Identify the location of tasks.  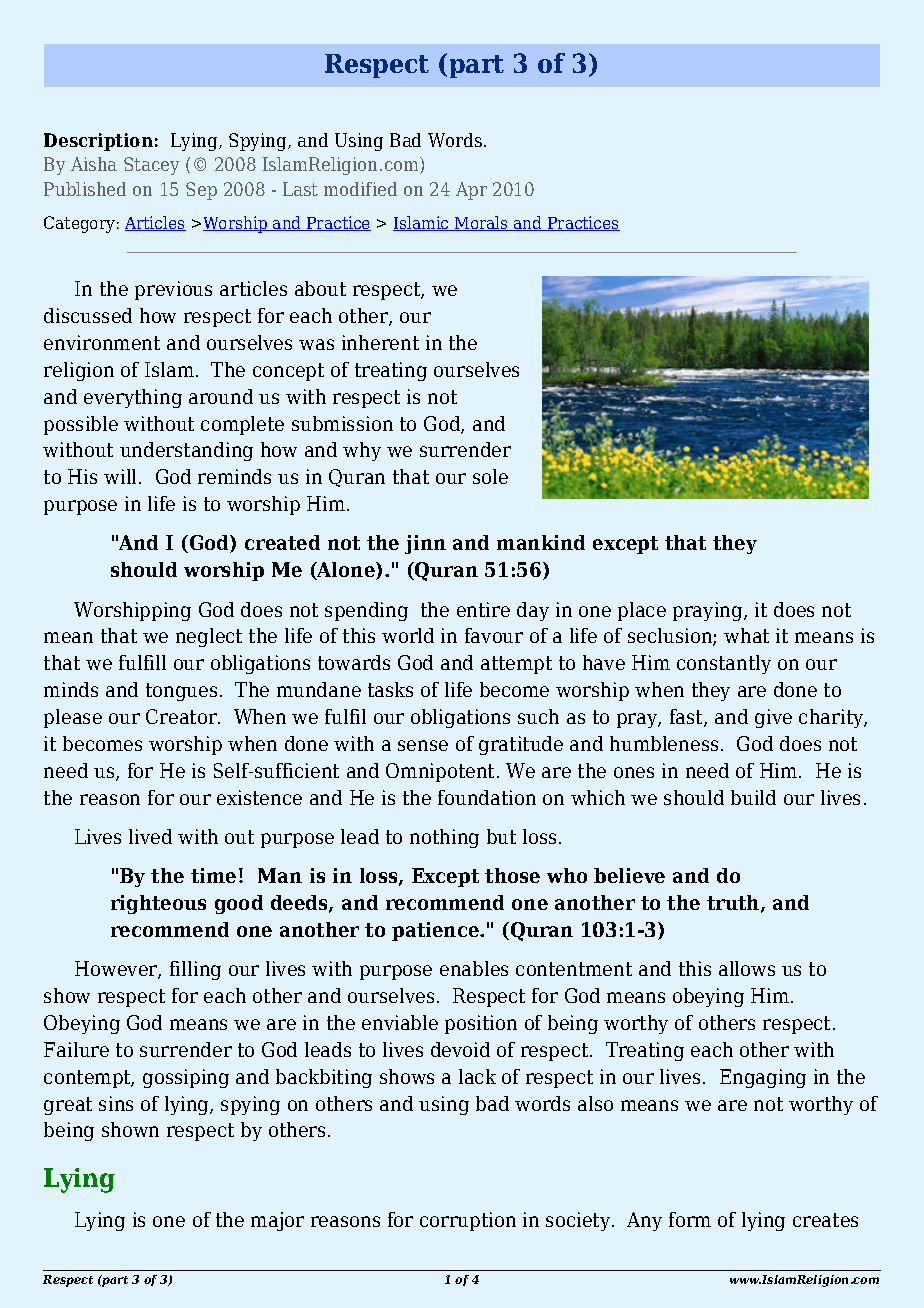
(390, 689).
